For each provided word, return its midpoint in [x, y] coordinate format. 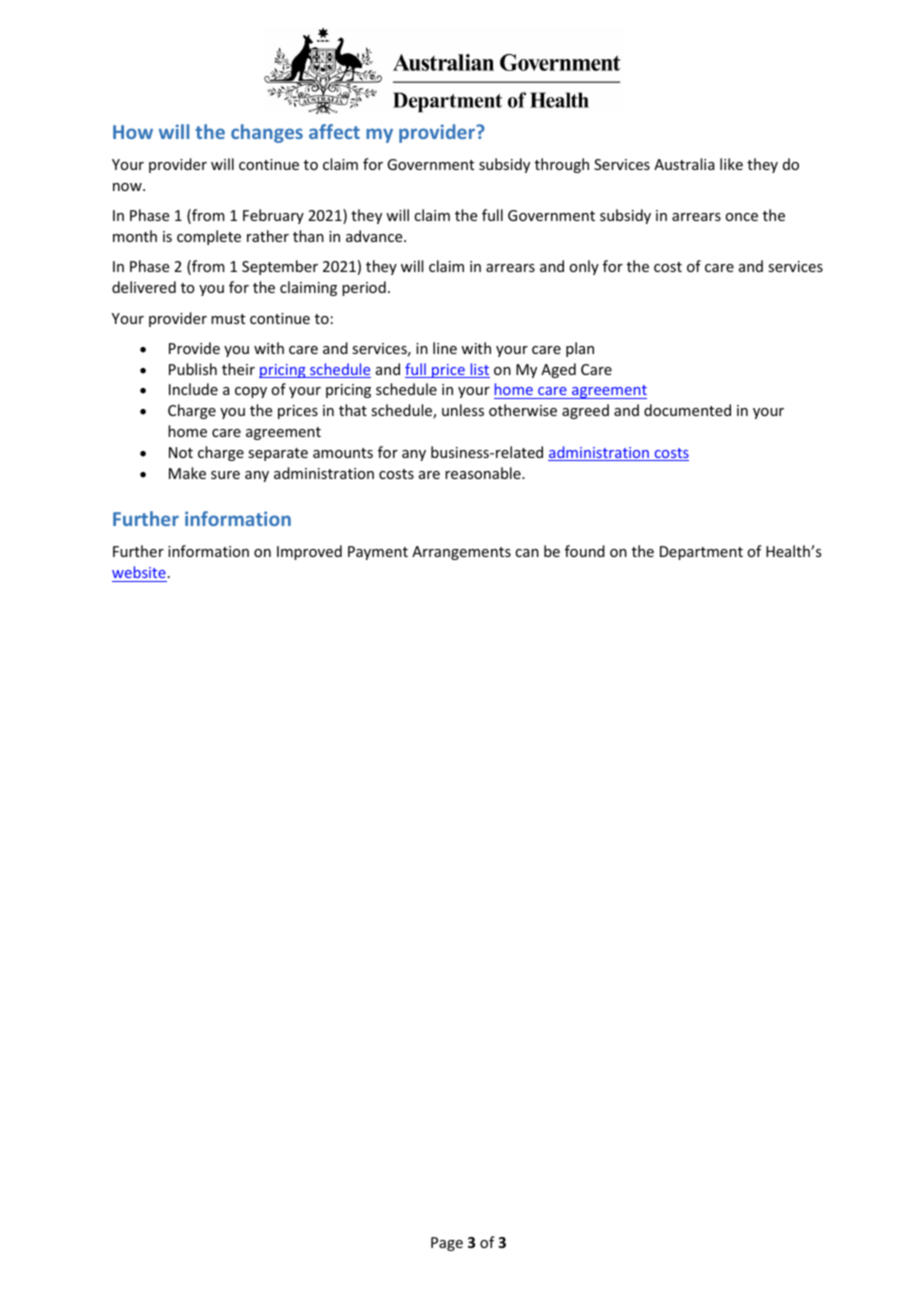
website [139, 572]
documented [687, 410]
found [585, 551]
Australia [684, 164]
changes [267, 133]
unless [463, 410]
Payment [378, 553]
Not [181, 452]
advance [375, 236]
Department [701, 553]
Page [447, 1244]
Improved [309, 552]
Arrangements [461, 553]
